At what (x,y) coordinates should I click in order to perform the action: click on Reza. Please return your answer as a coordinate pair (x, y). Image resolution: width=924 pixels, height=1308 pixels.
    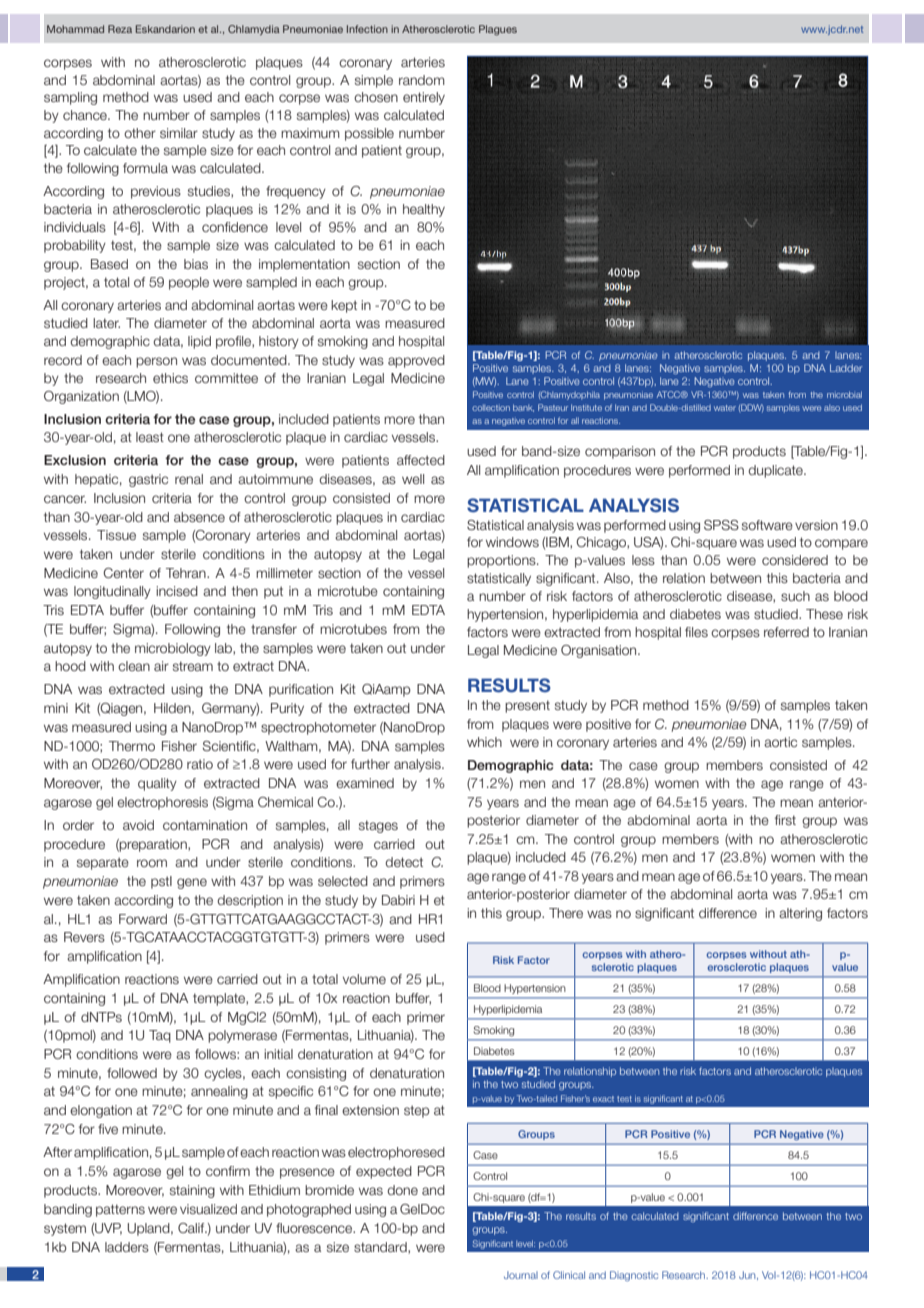
    Looking at the image, I should click on (120, 29).
